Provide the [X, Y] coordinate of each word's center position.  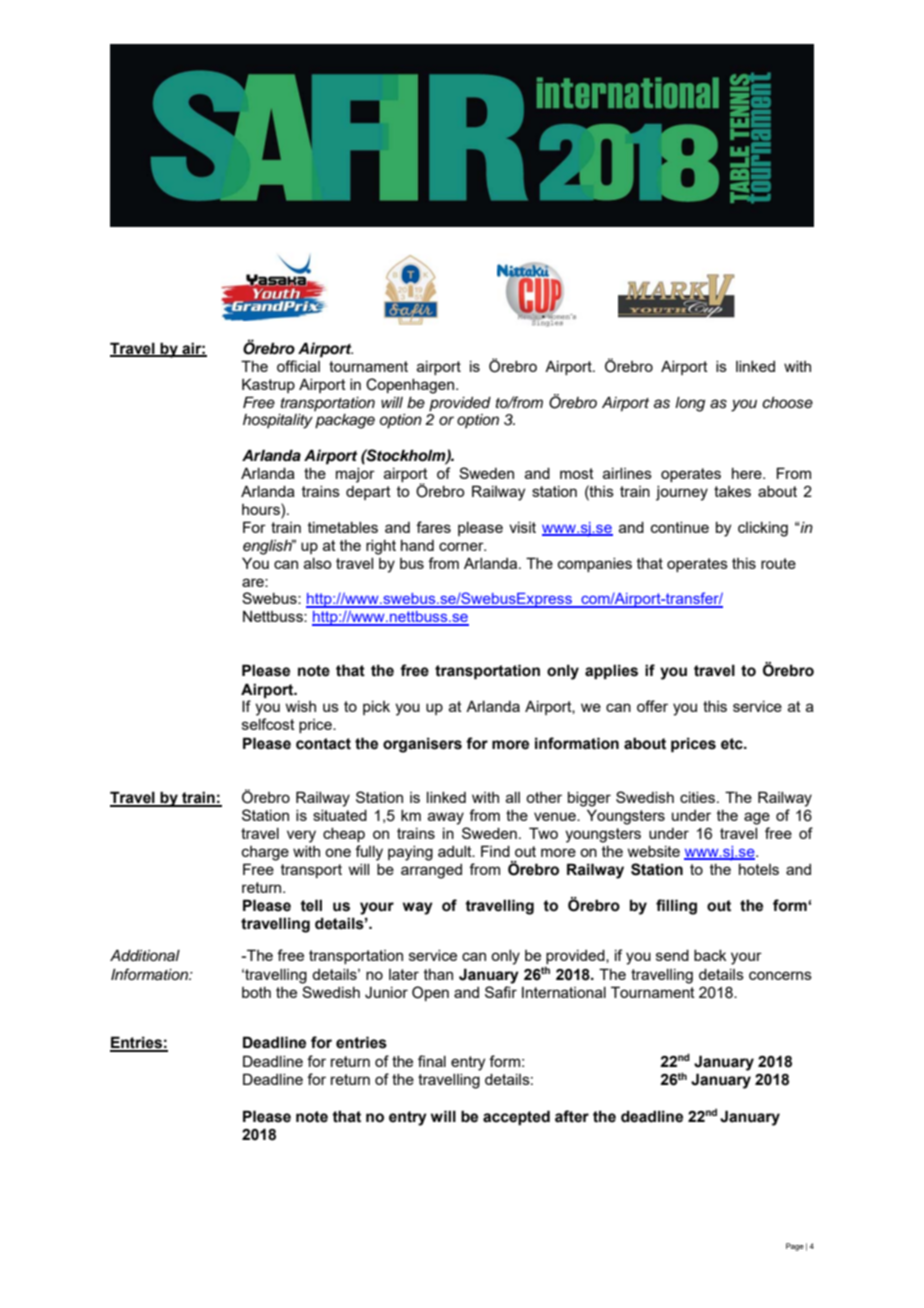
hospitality [278, 421]
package [345, 421]
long [690, 404]
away [446, 818]
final [432, 1061]
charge [265, 853]
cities [699, 797]
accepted [516, 1117]
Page [795, 1247]
